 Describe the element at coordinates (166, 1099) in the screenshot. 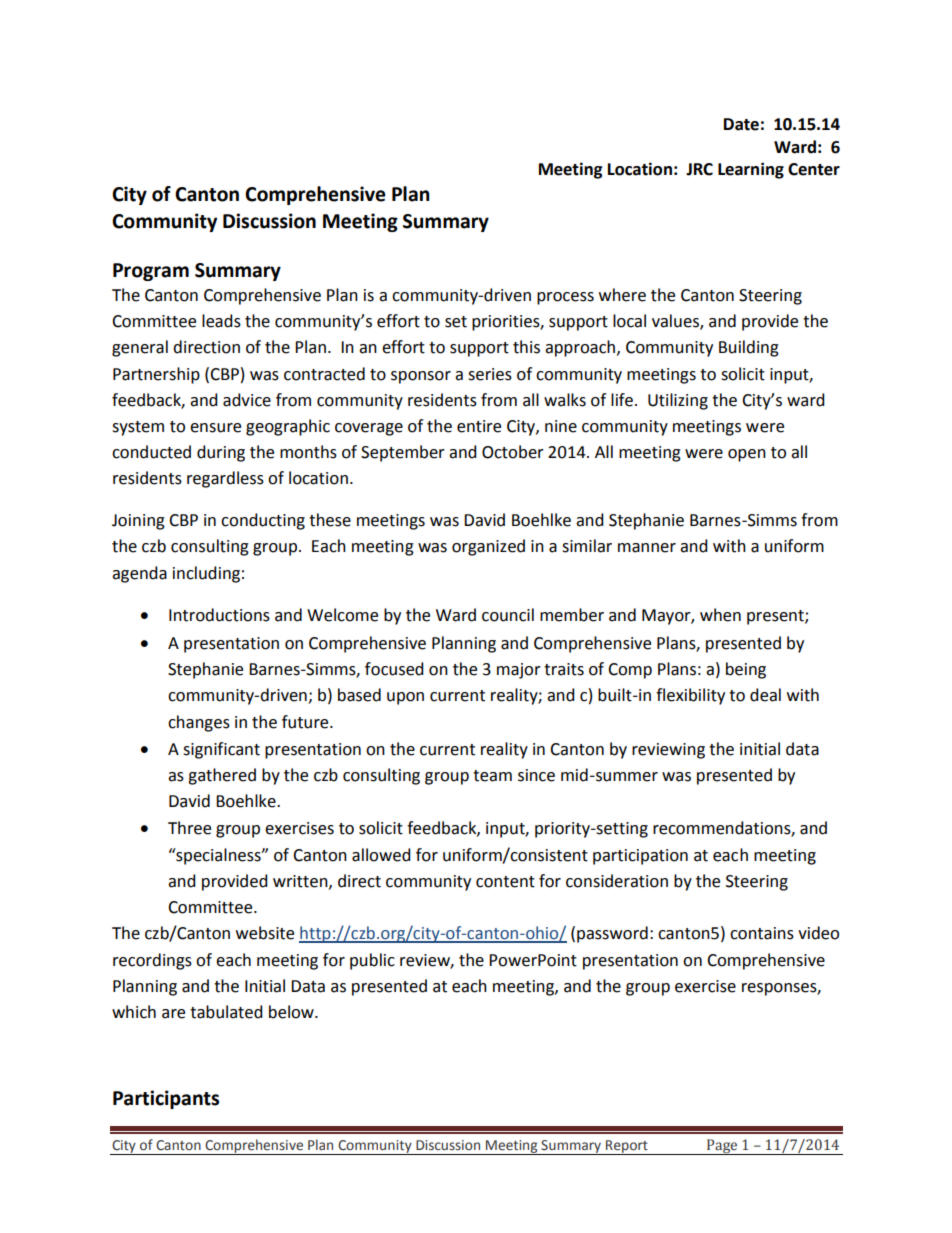

I see `Participants` at that location.
